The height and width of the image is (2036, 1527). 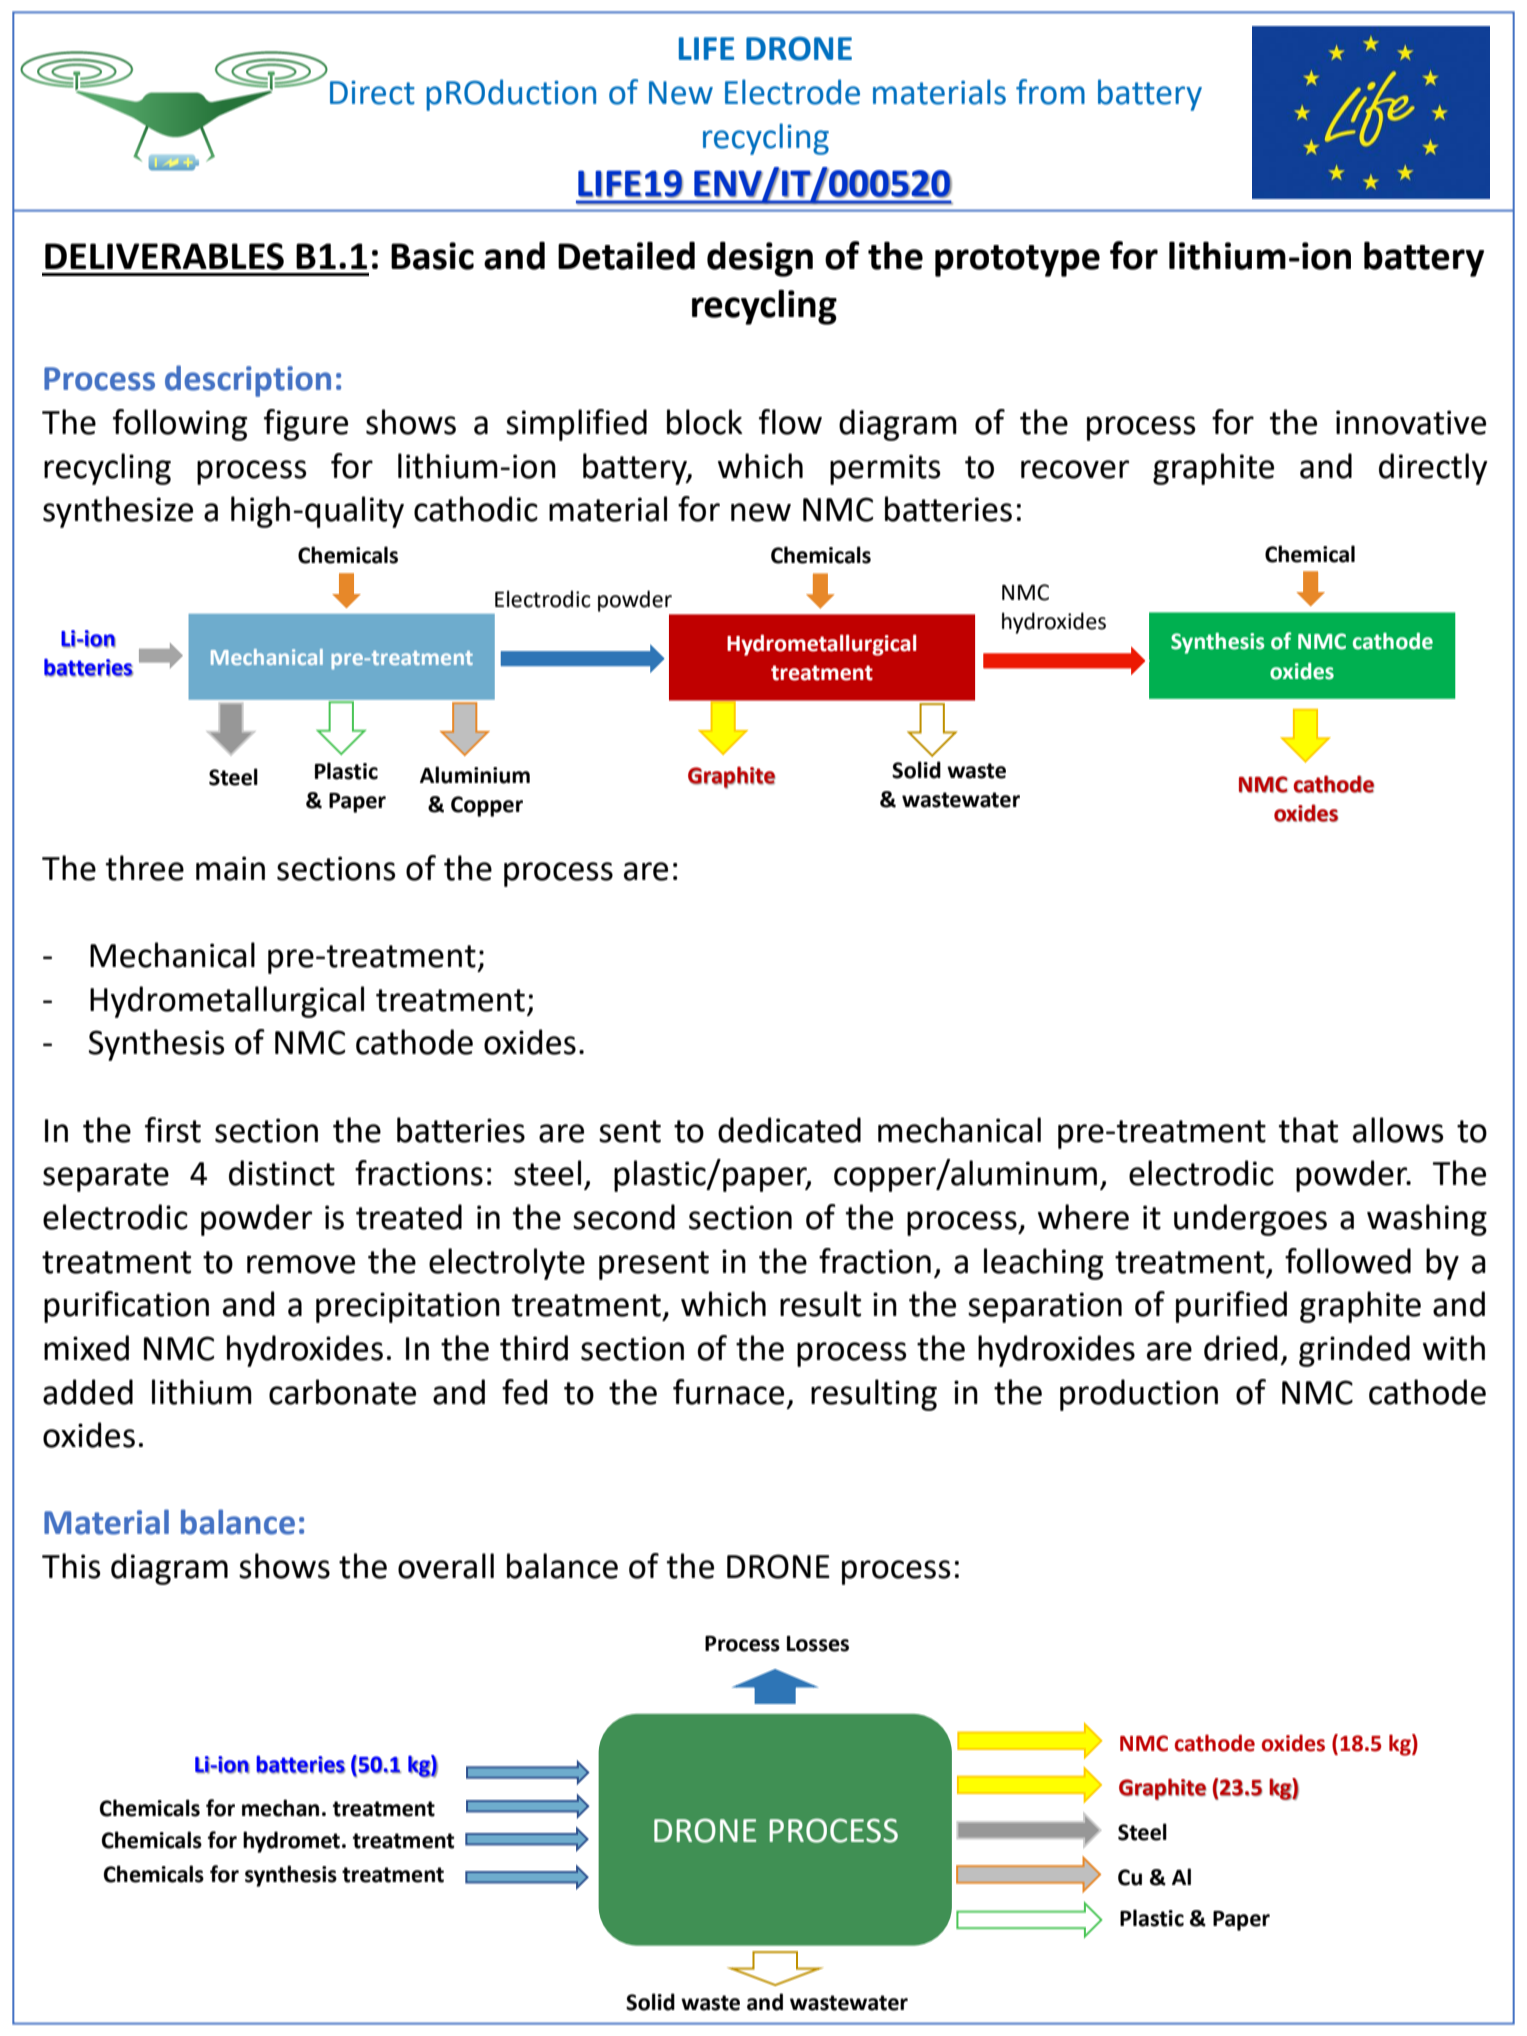 What do you see at coordinates (164, 256) in the image?
I see `DELIVERABLES` at bounding box center [164, 256].
